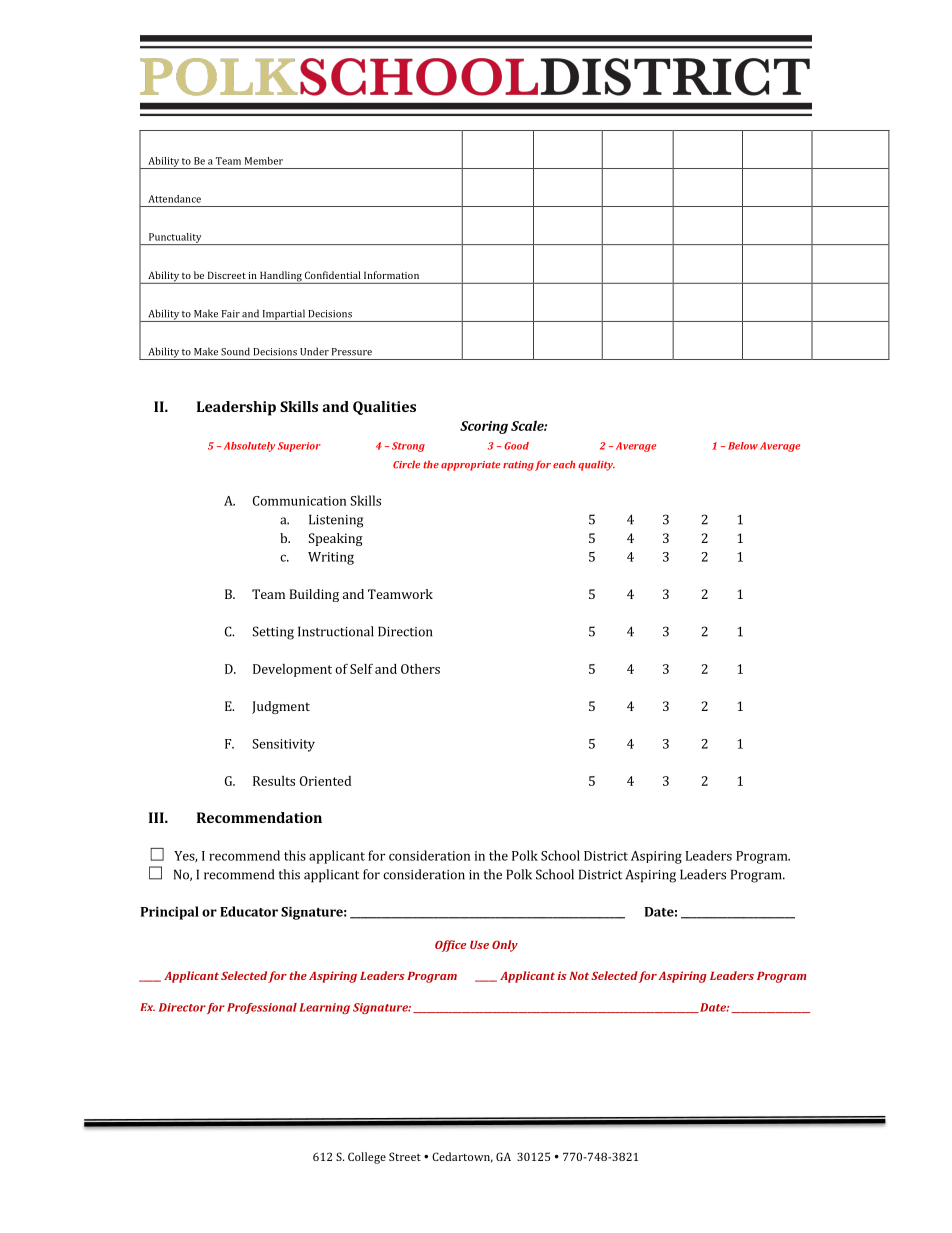  I want to click on Others, so click(420, 669).
